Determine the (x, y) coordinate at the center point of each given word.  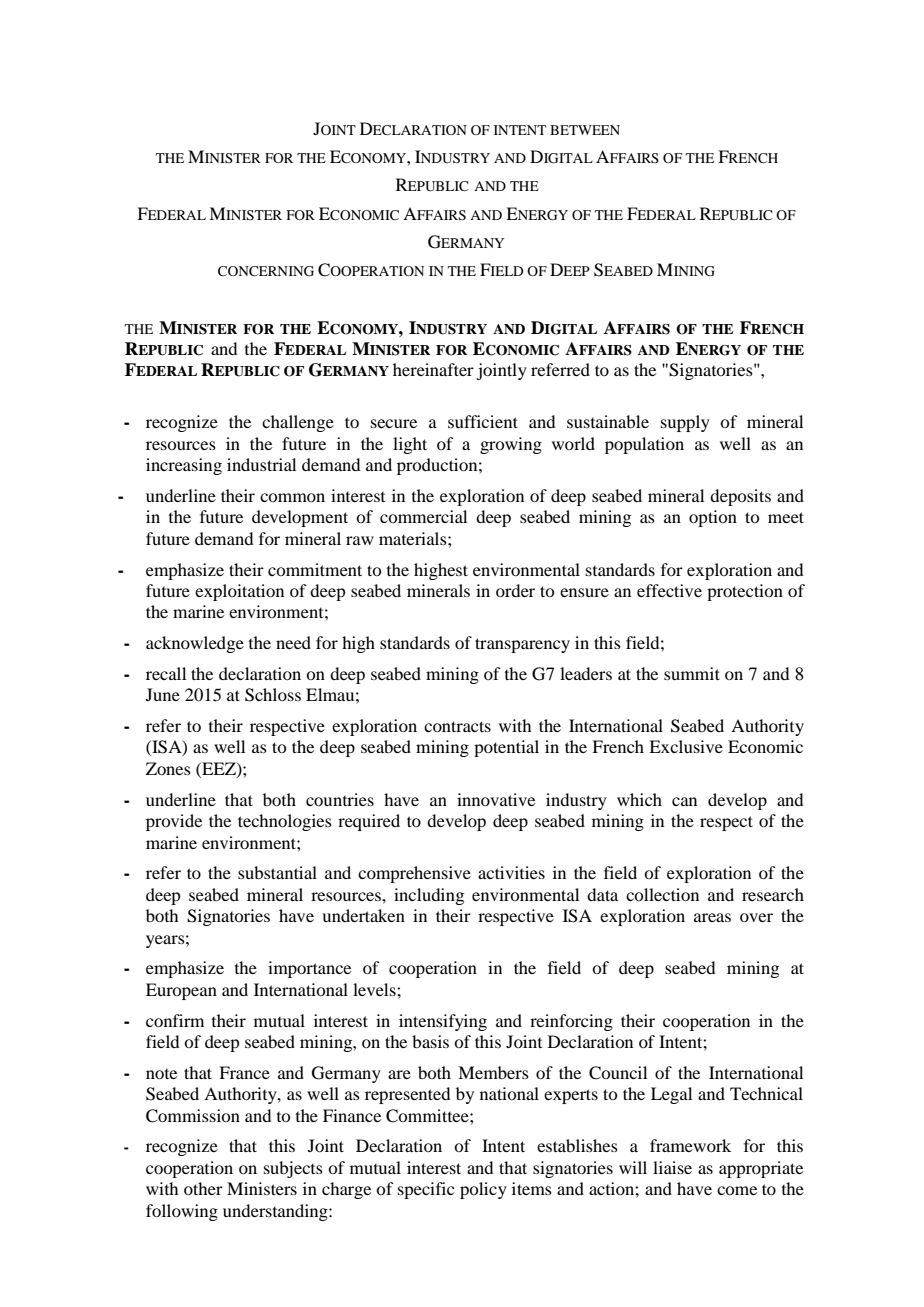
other (203, 1188)
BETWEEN (585, 130)
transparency (522, 645)
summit (692, 673)
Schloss (273, 695)
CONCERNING (266, 271)
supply (685, 423)
